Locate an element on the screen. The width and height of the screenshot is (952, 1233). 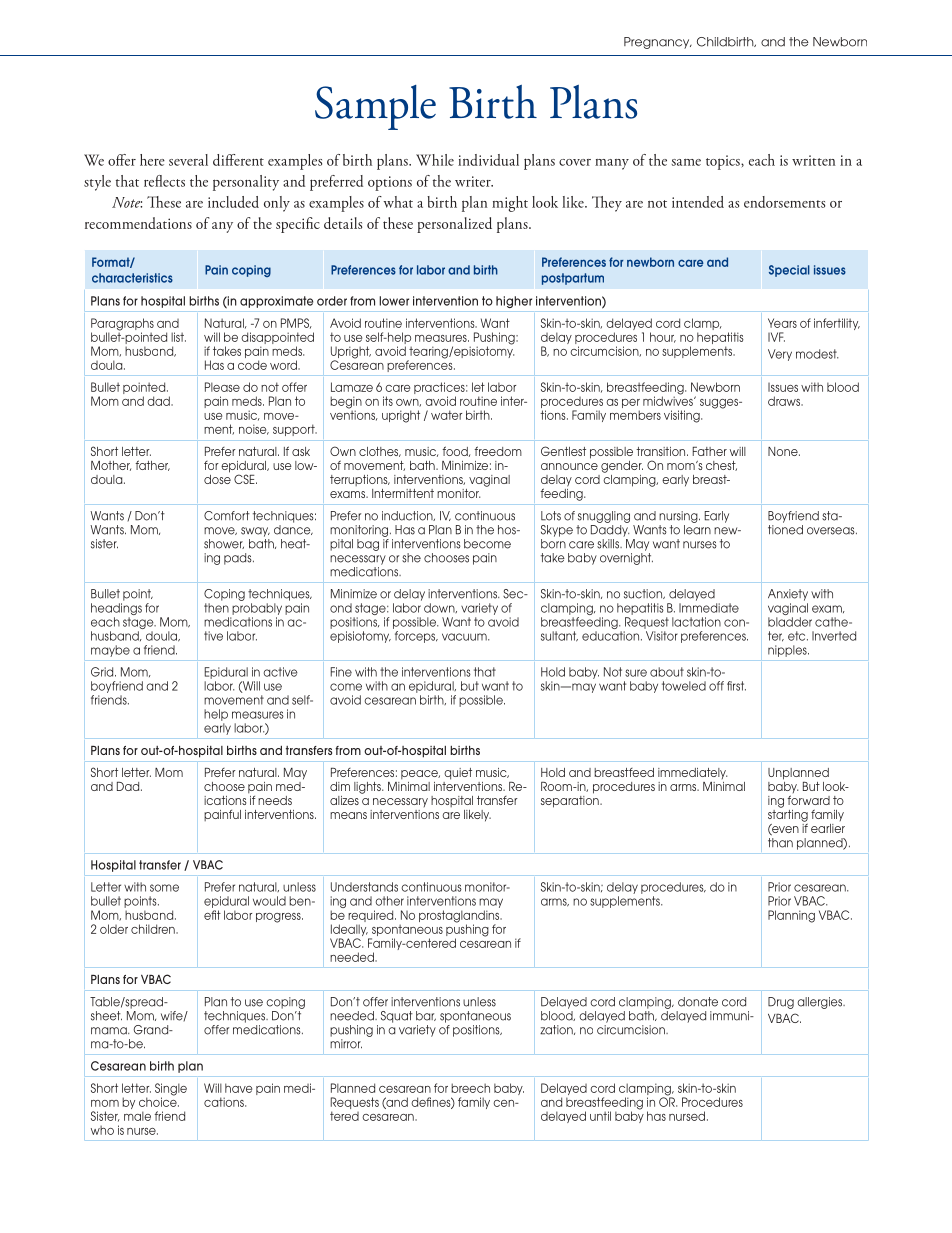
topics is located at coordinates (724, 162).
